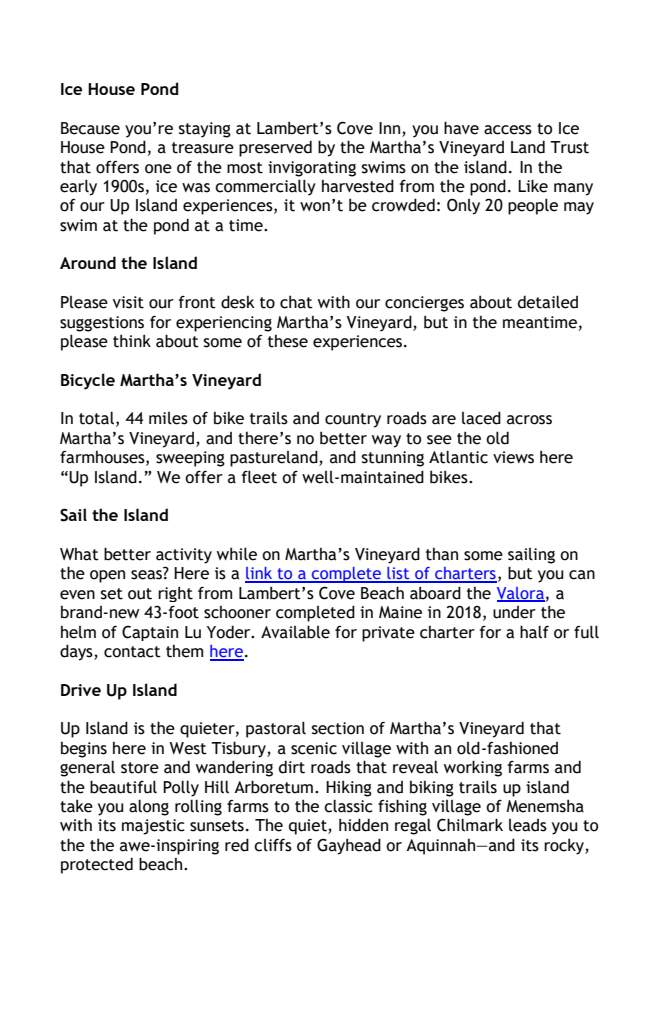  I want to click on section, so click(338, 728).
